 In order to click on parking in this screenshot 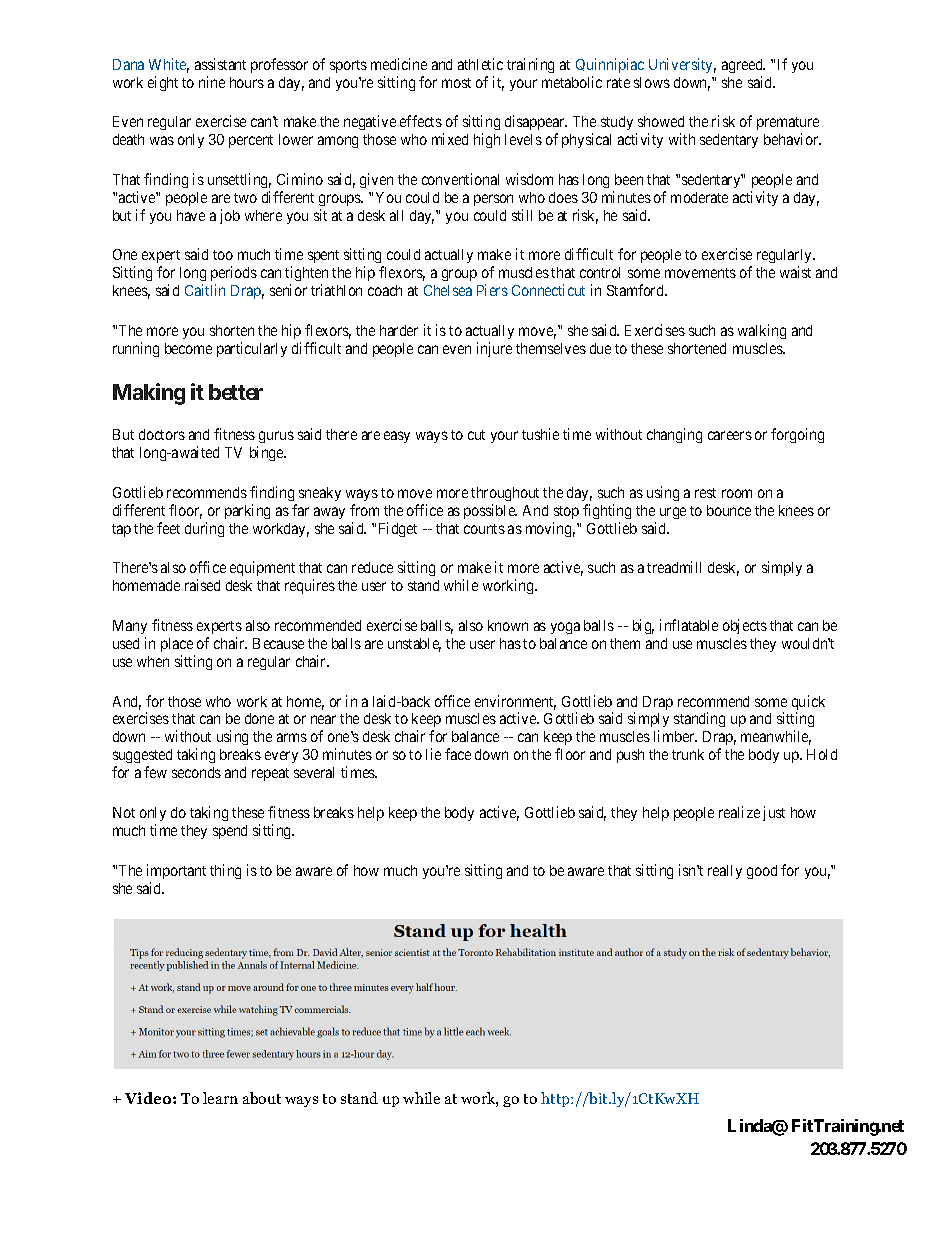, I will do `click(247, 511)`.
